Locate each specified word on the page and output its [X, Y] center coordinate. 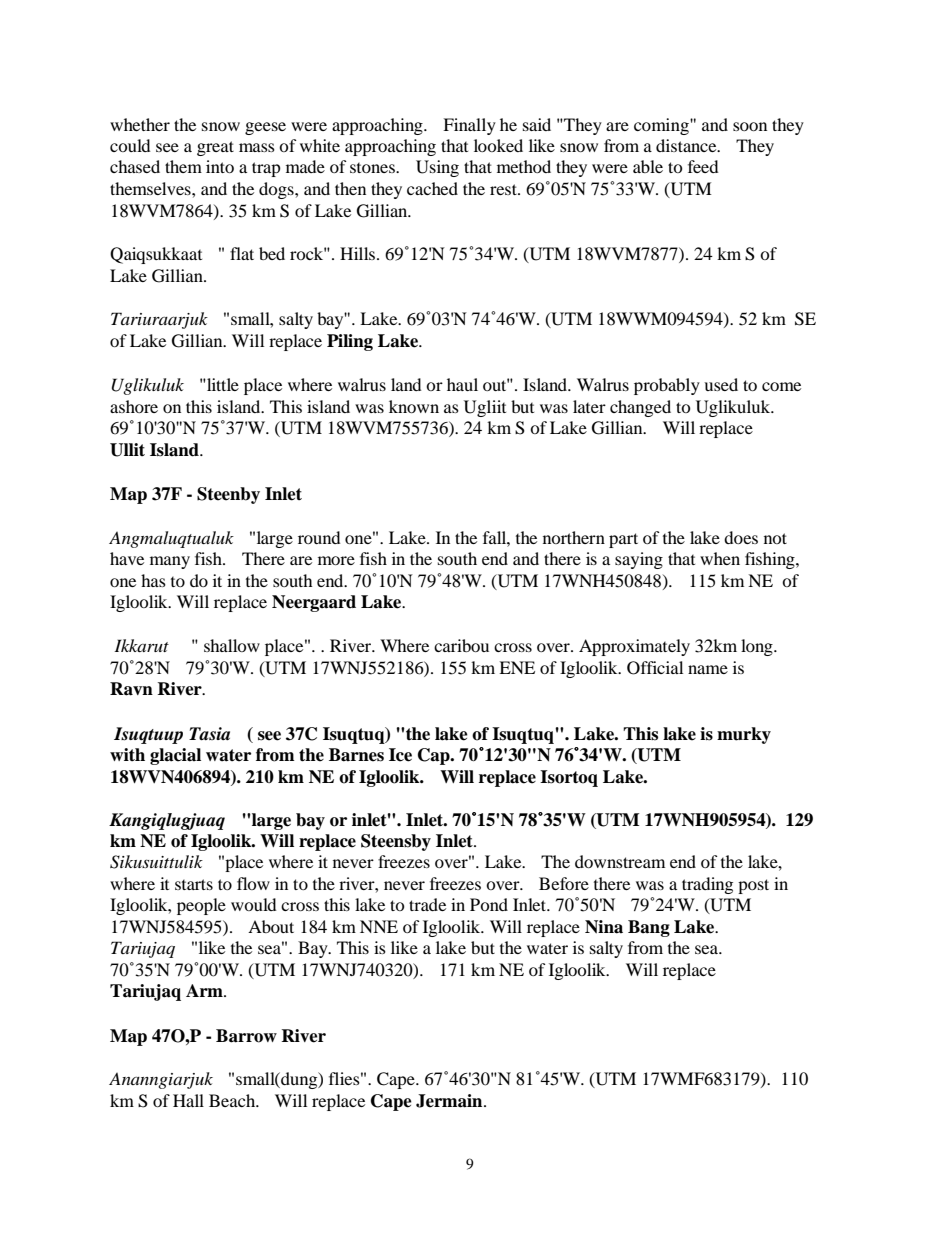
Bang [649, 928]
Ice [400, 755]
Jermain [450, 1101]
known [414, 406]
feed [703, 166]
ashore [134, 406]
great [215, 148]
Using [437, 168]
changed [640, 408]
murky [744, 735]
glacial [175, 756]
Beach [233, 1100]
